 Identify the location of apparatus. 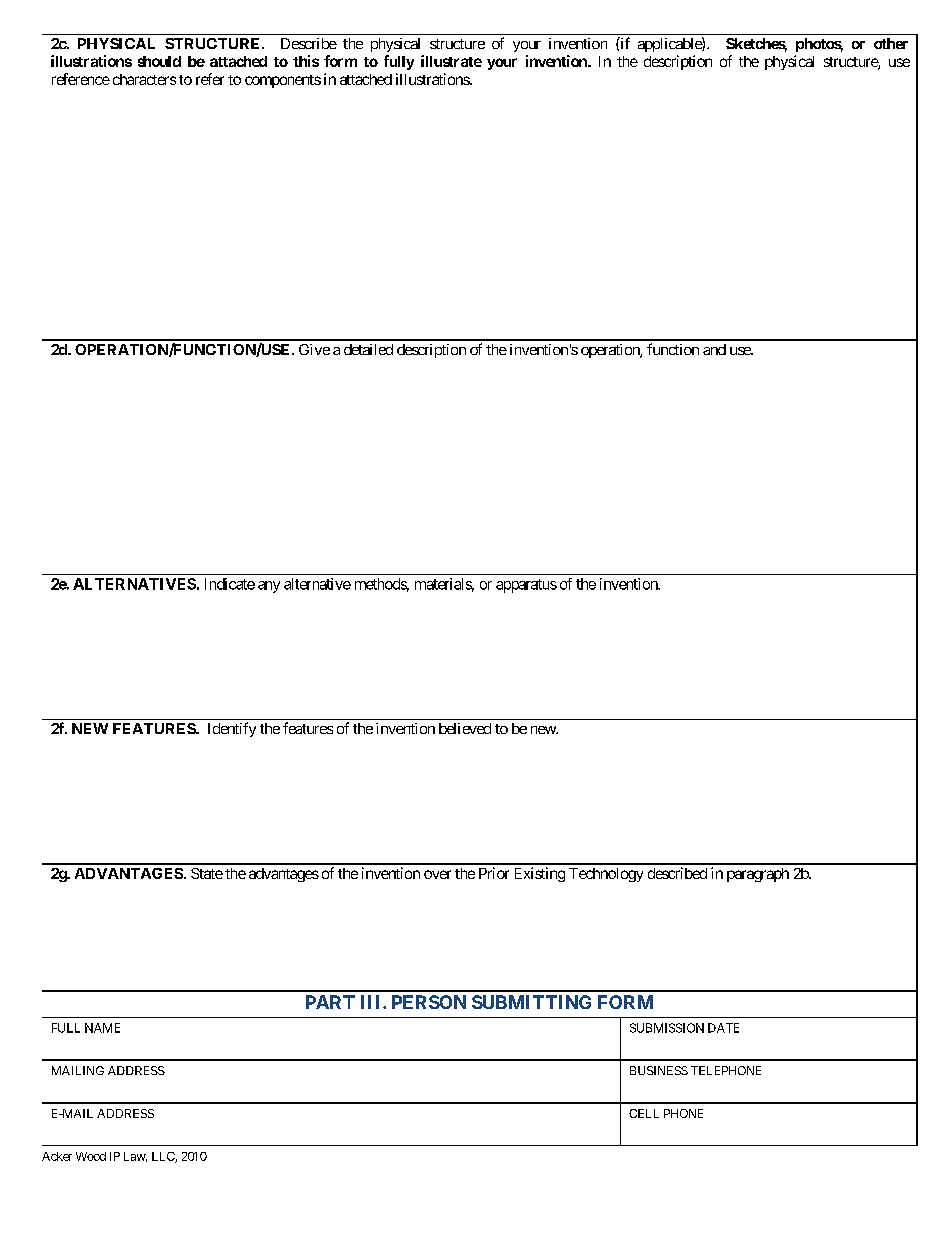
(526, 586).
